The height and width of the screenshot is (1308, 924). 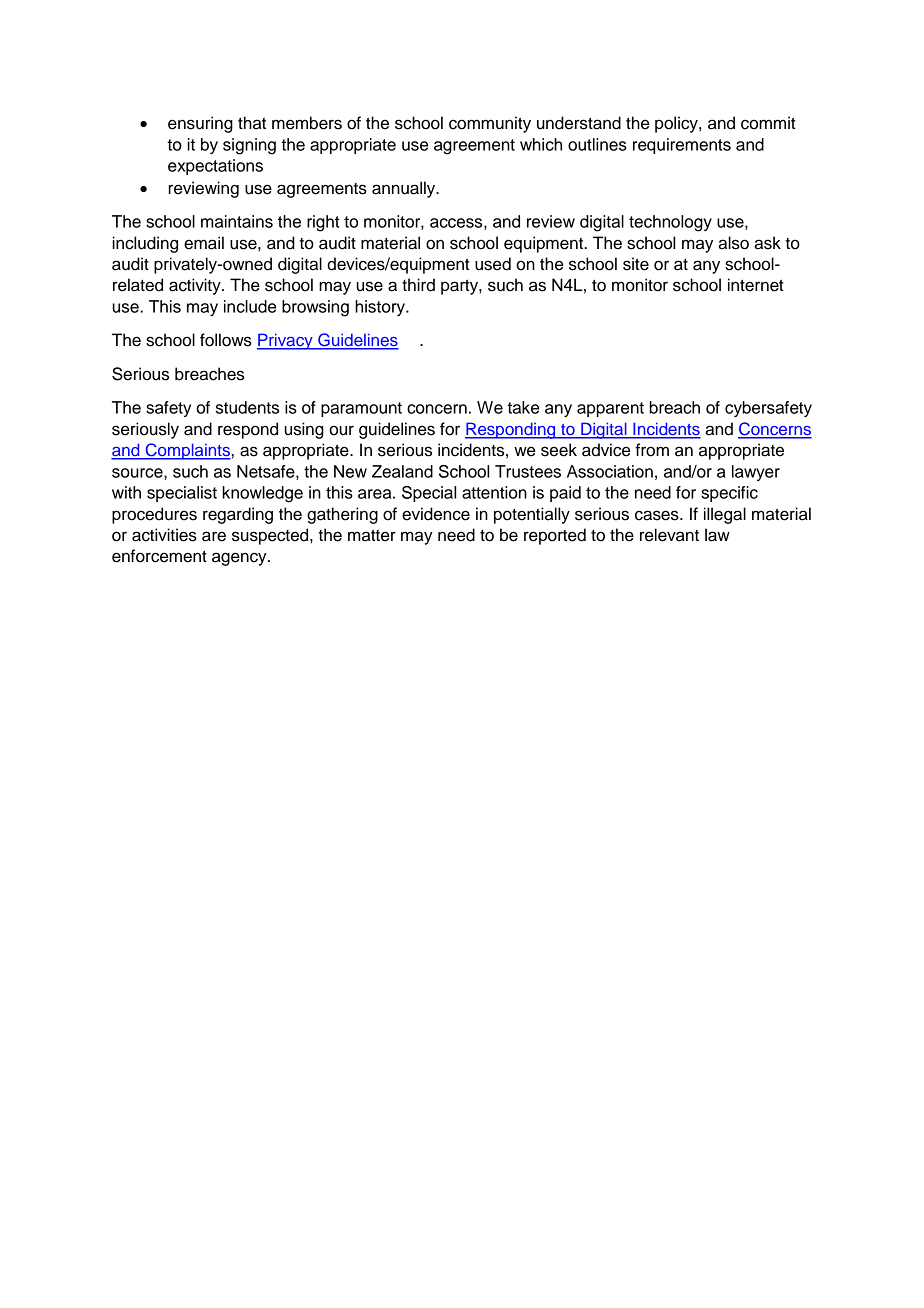 What do you see at coordinates (402, 471) in the screenshot?
I see `Zealand` at bounding box center [402, 471].
